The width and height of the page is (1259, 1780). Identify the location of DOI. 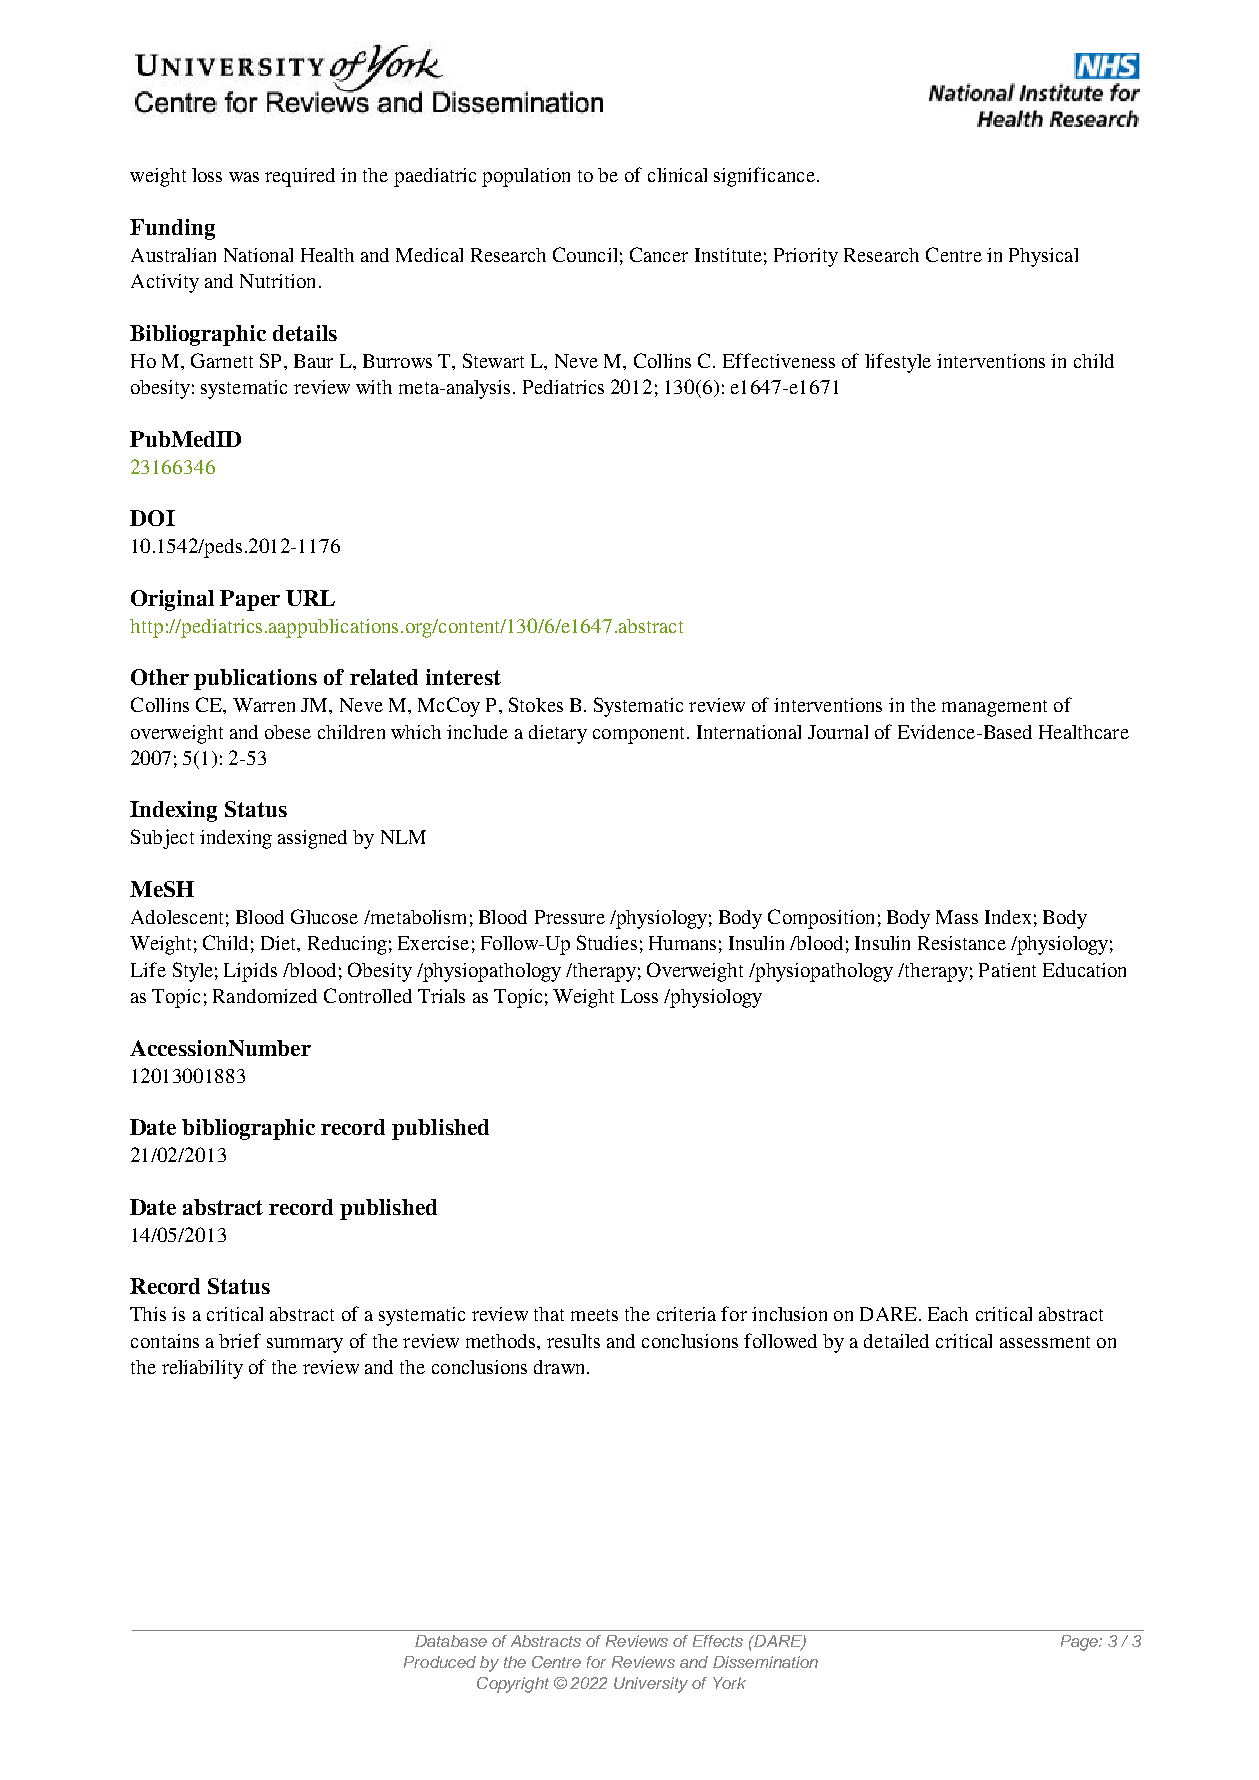
(152, 518).
